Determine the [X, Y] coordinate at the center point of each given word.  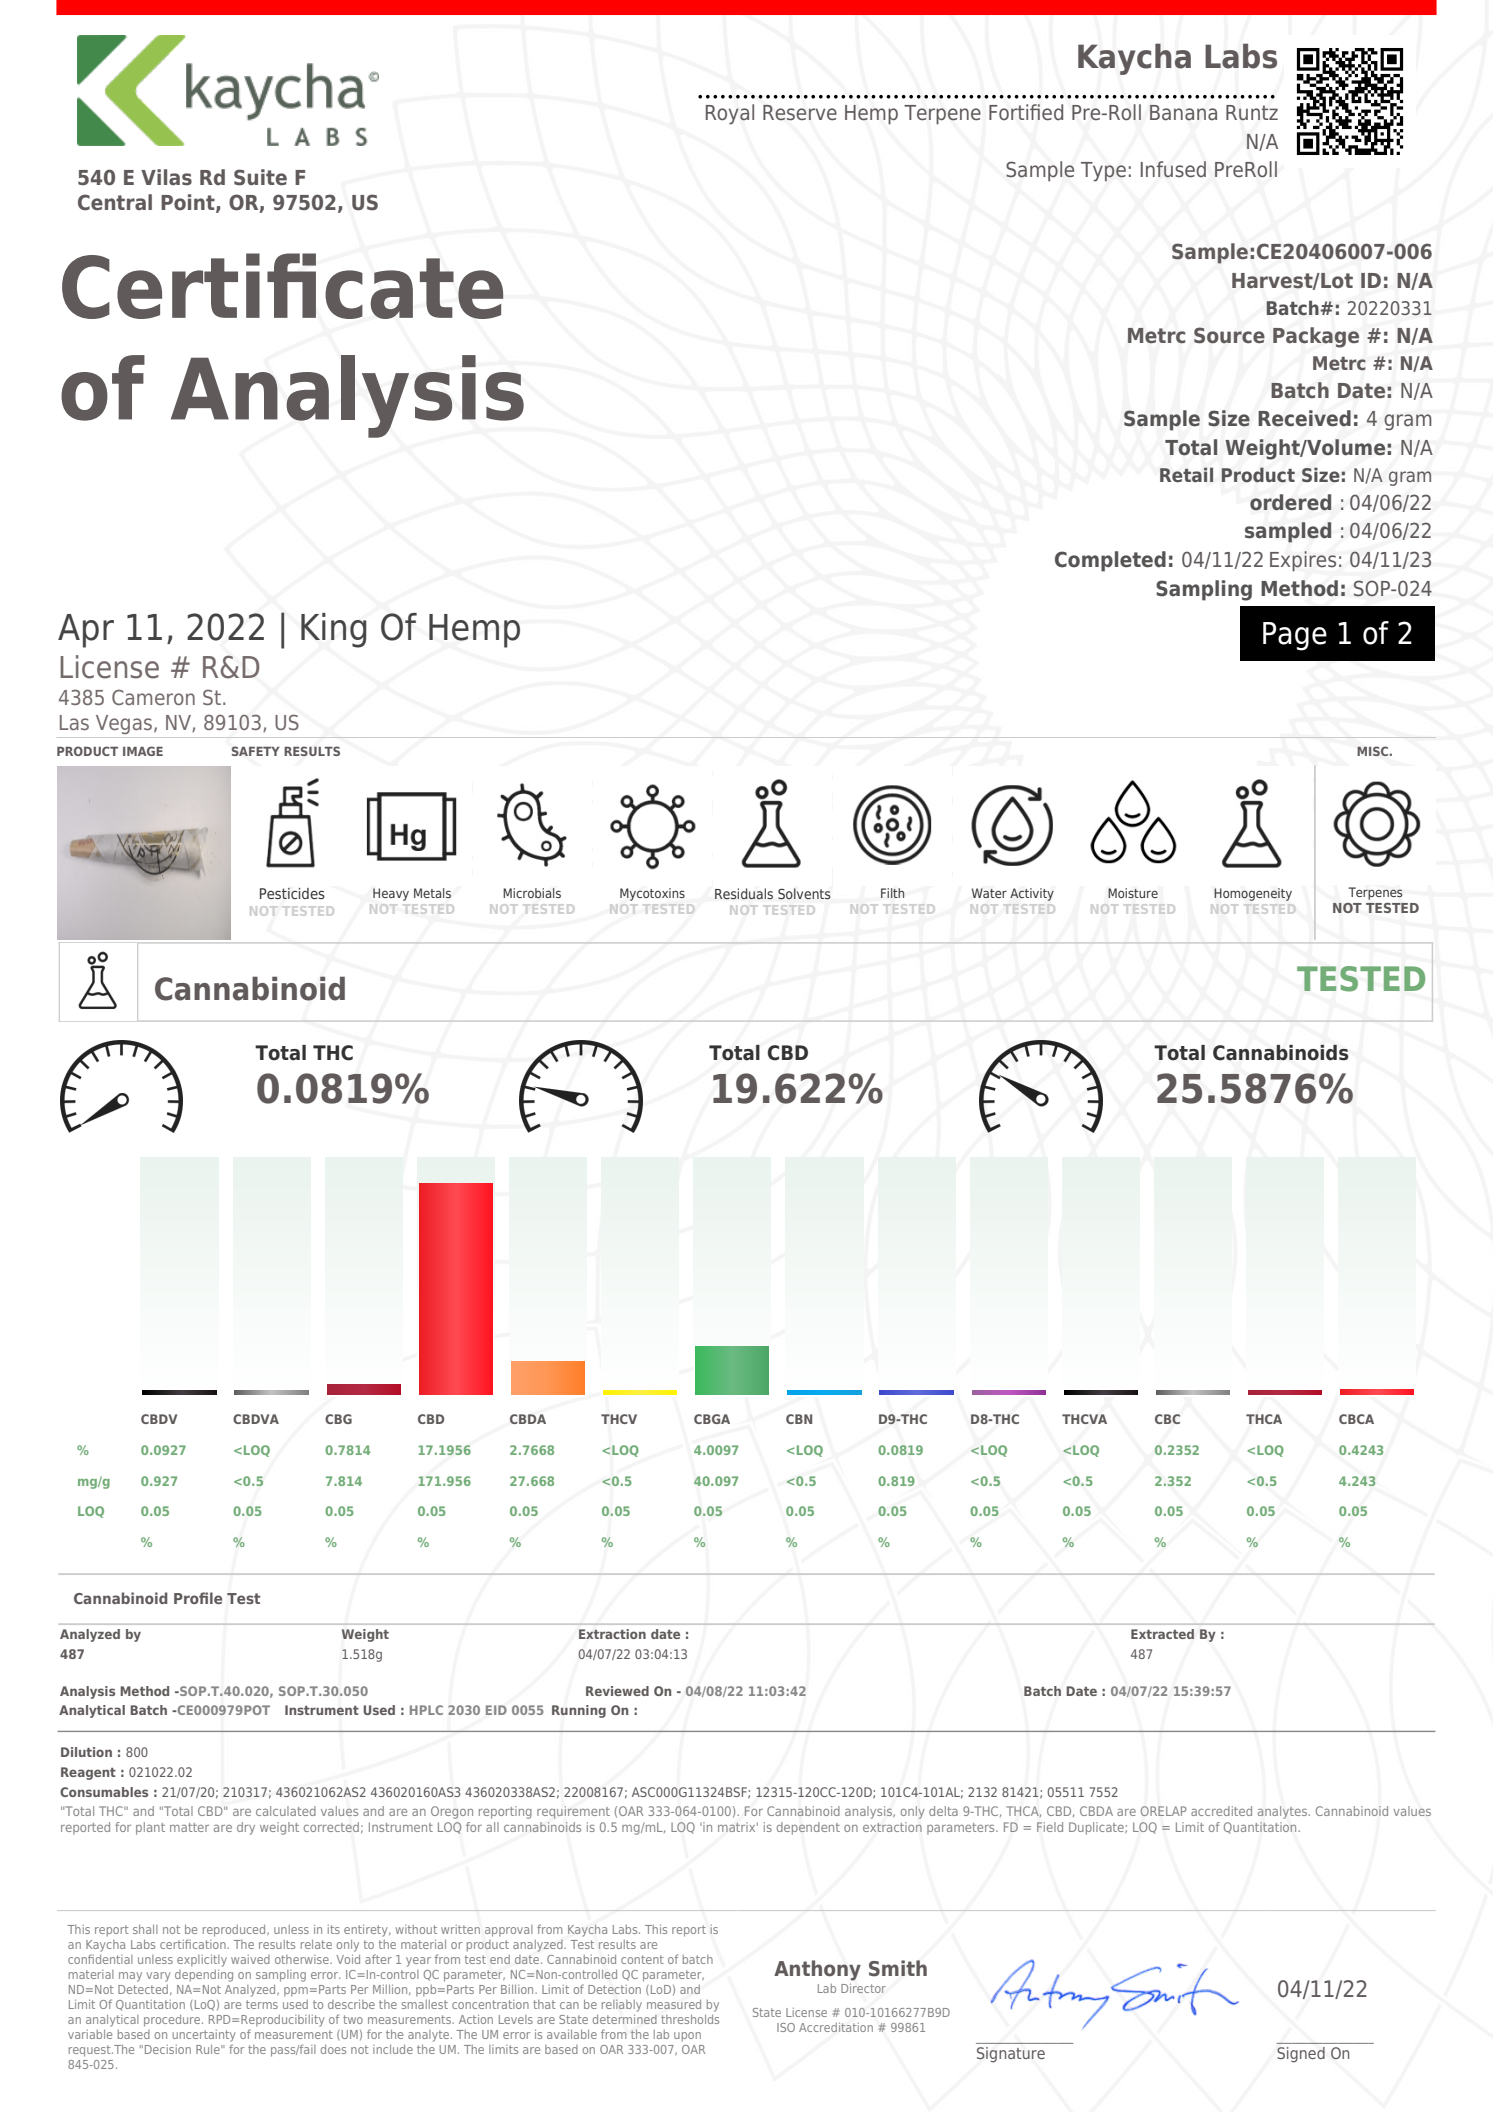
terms [262, 2004]
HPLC [426, 1710]
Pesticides [292, 893]
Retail [1186, 474]
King [334, 630]
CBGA [712, 1419]
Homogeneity [1253, 894]
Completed [1110, 561]
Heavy [391, 894]
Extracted [1162, 1634]
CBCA [1356, 1419]
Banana [1183, 113]
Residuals [744, 894]
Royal [730, 114]
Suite [260, 177]
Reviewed [617, 1691]
